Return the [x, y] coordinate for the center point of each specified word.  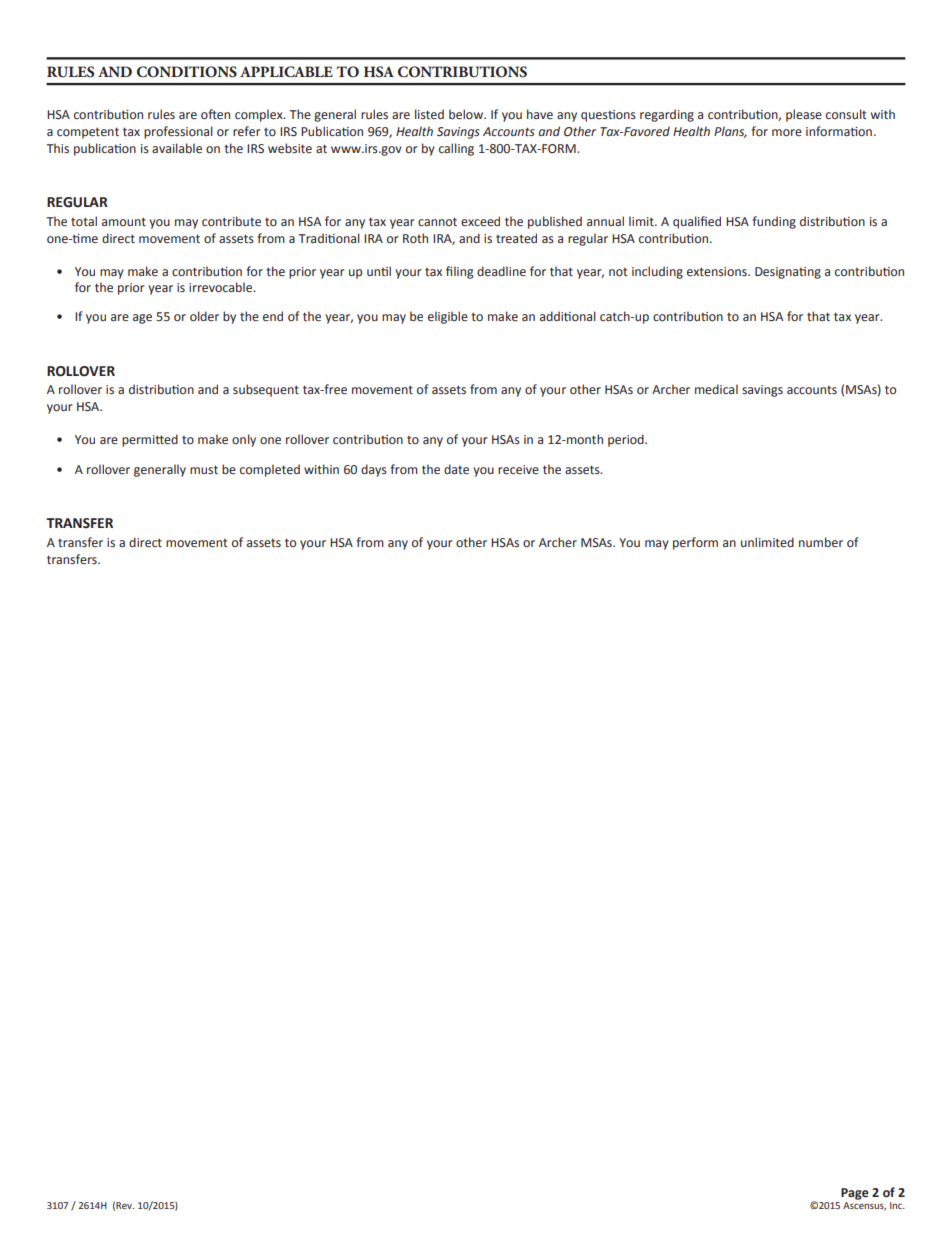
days [374, 470]
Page [855, 1194]
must [204, 470]
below [467, 114]
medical [716, 389]
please [804, 115]
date [456, 469]
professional [178, 132]
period [627, 440]
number [821, 542]
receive [518, 470]
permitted [150, 440]
